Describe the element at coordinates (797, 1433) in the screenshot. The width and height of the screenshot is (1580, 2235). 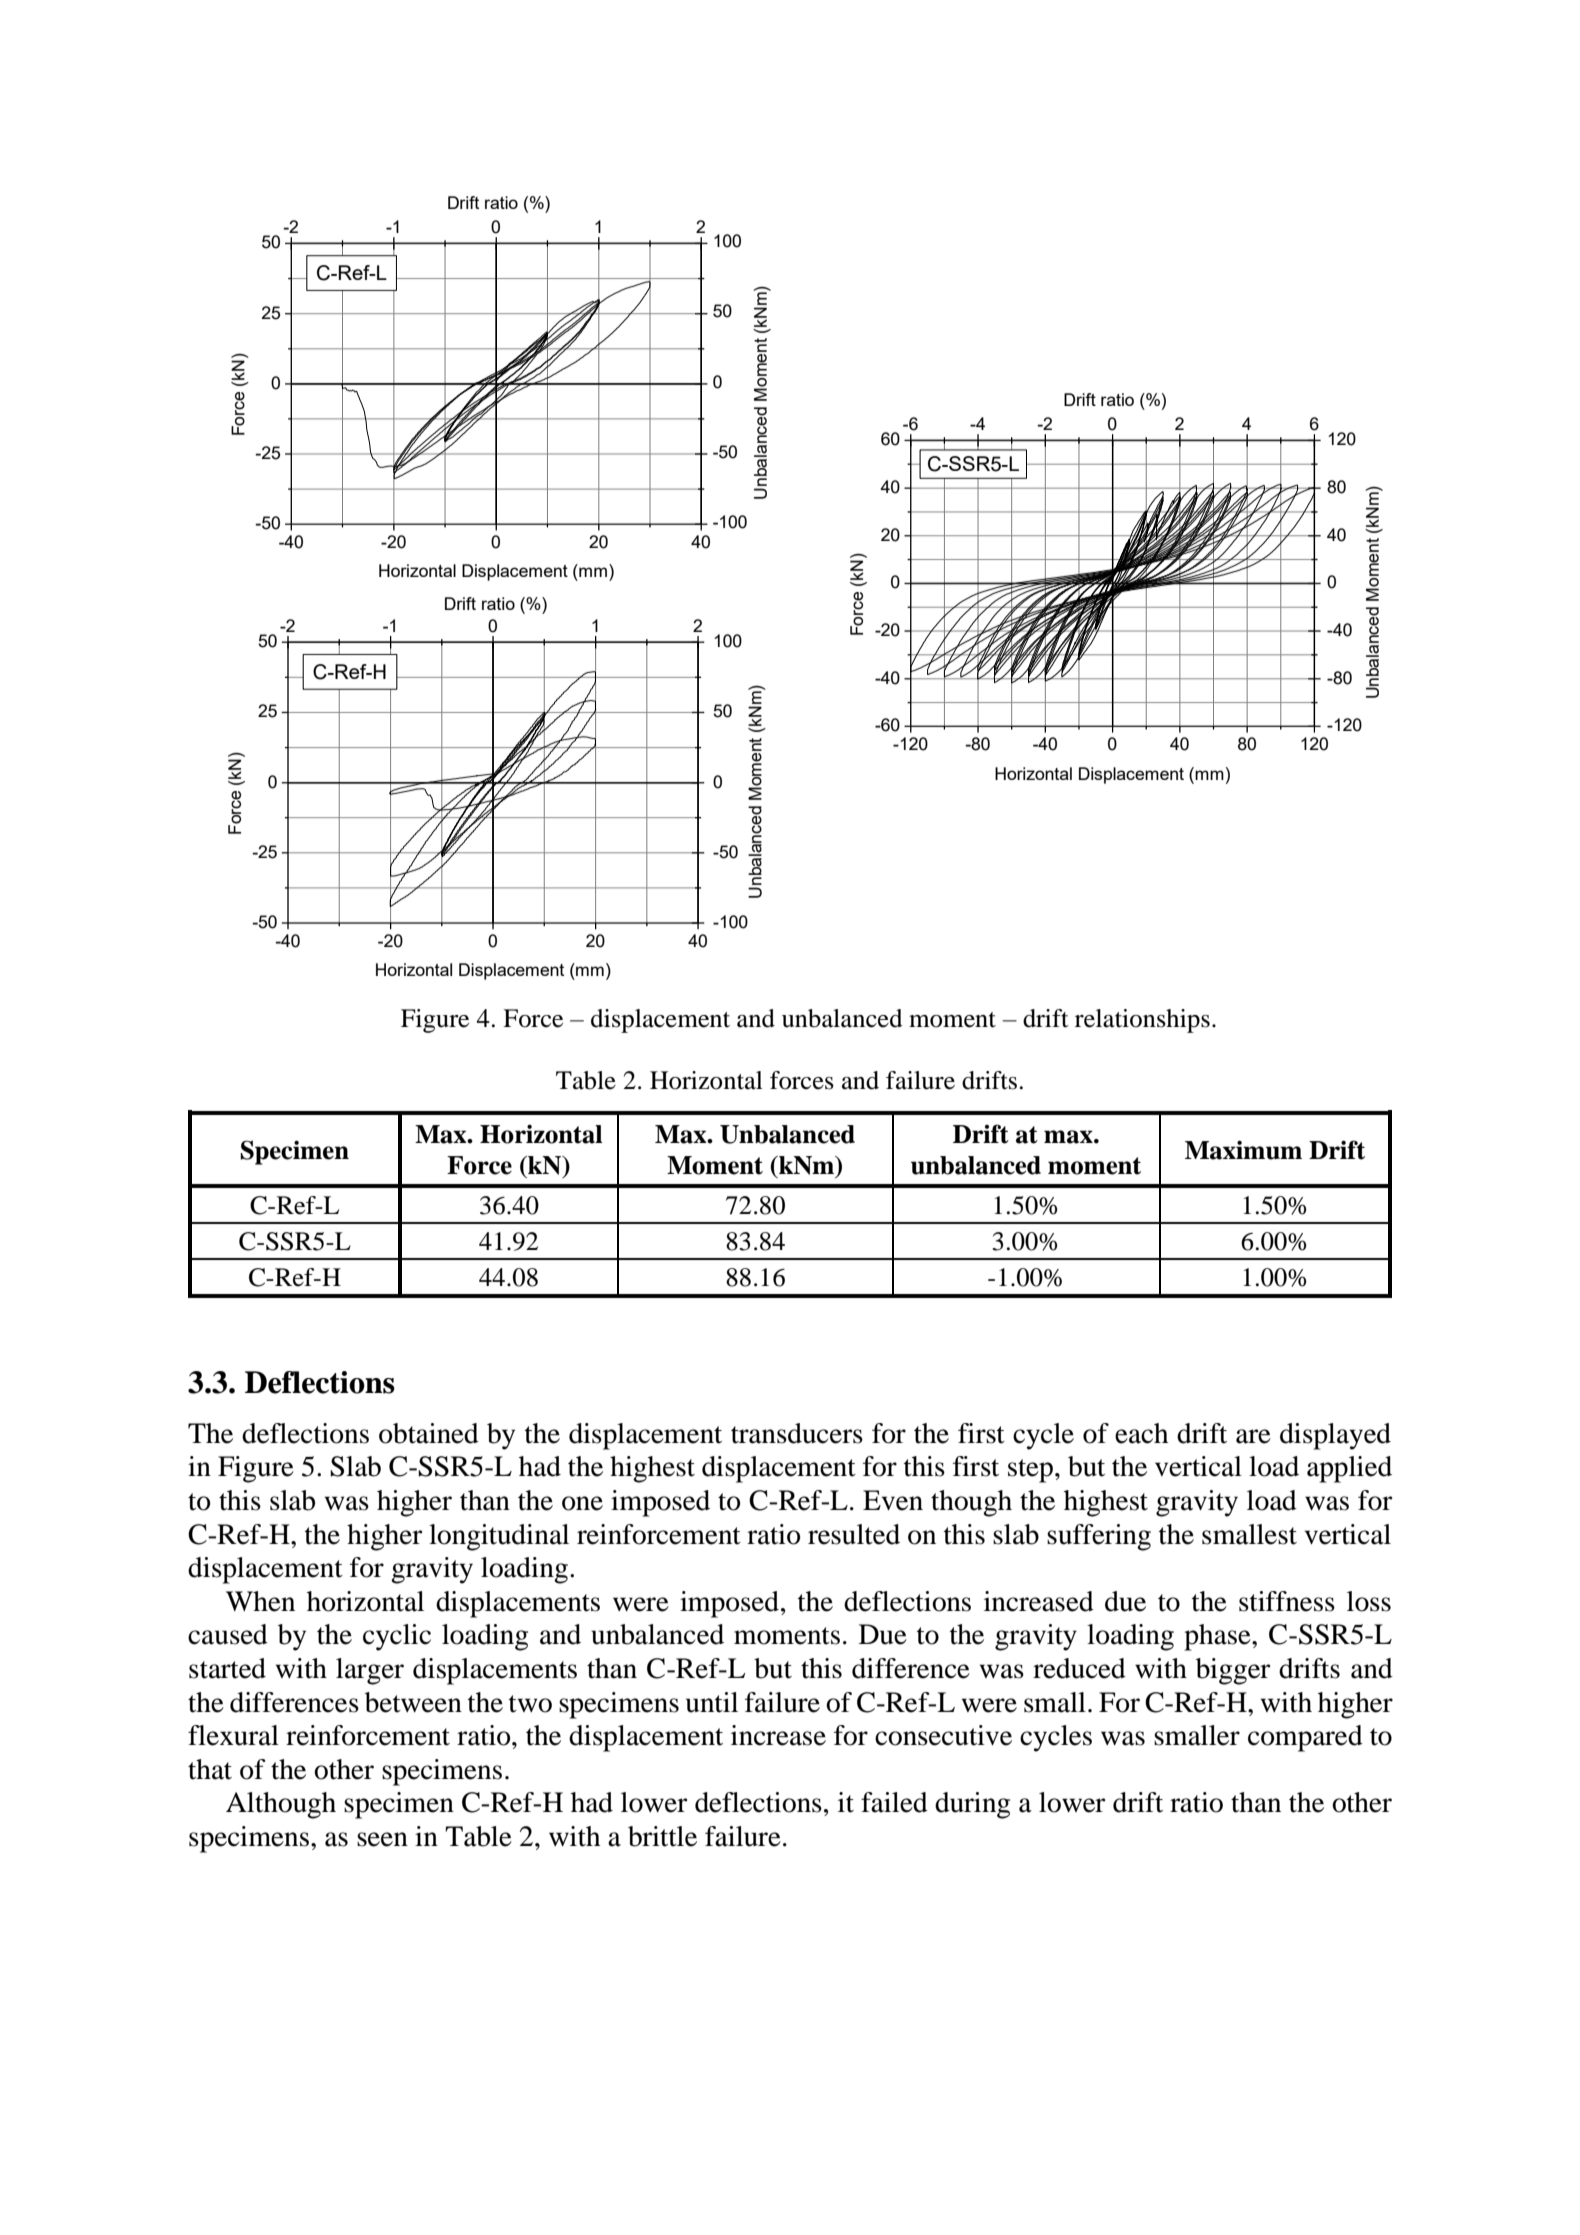
I see `transducers` at that location.
